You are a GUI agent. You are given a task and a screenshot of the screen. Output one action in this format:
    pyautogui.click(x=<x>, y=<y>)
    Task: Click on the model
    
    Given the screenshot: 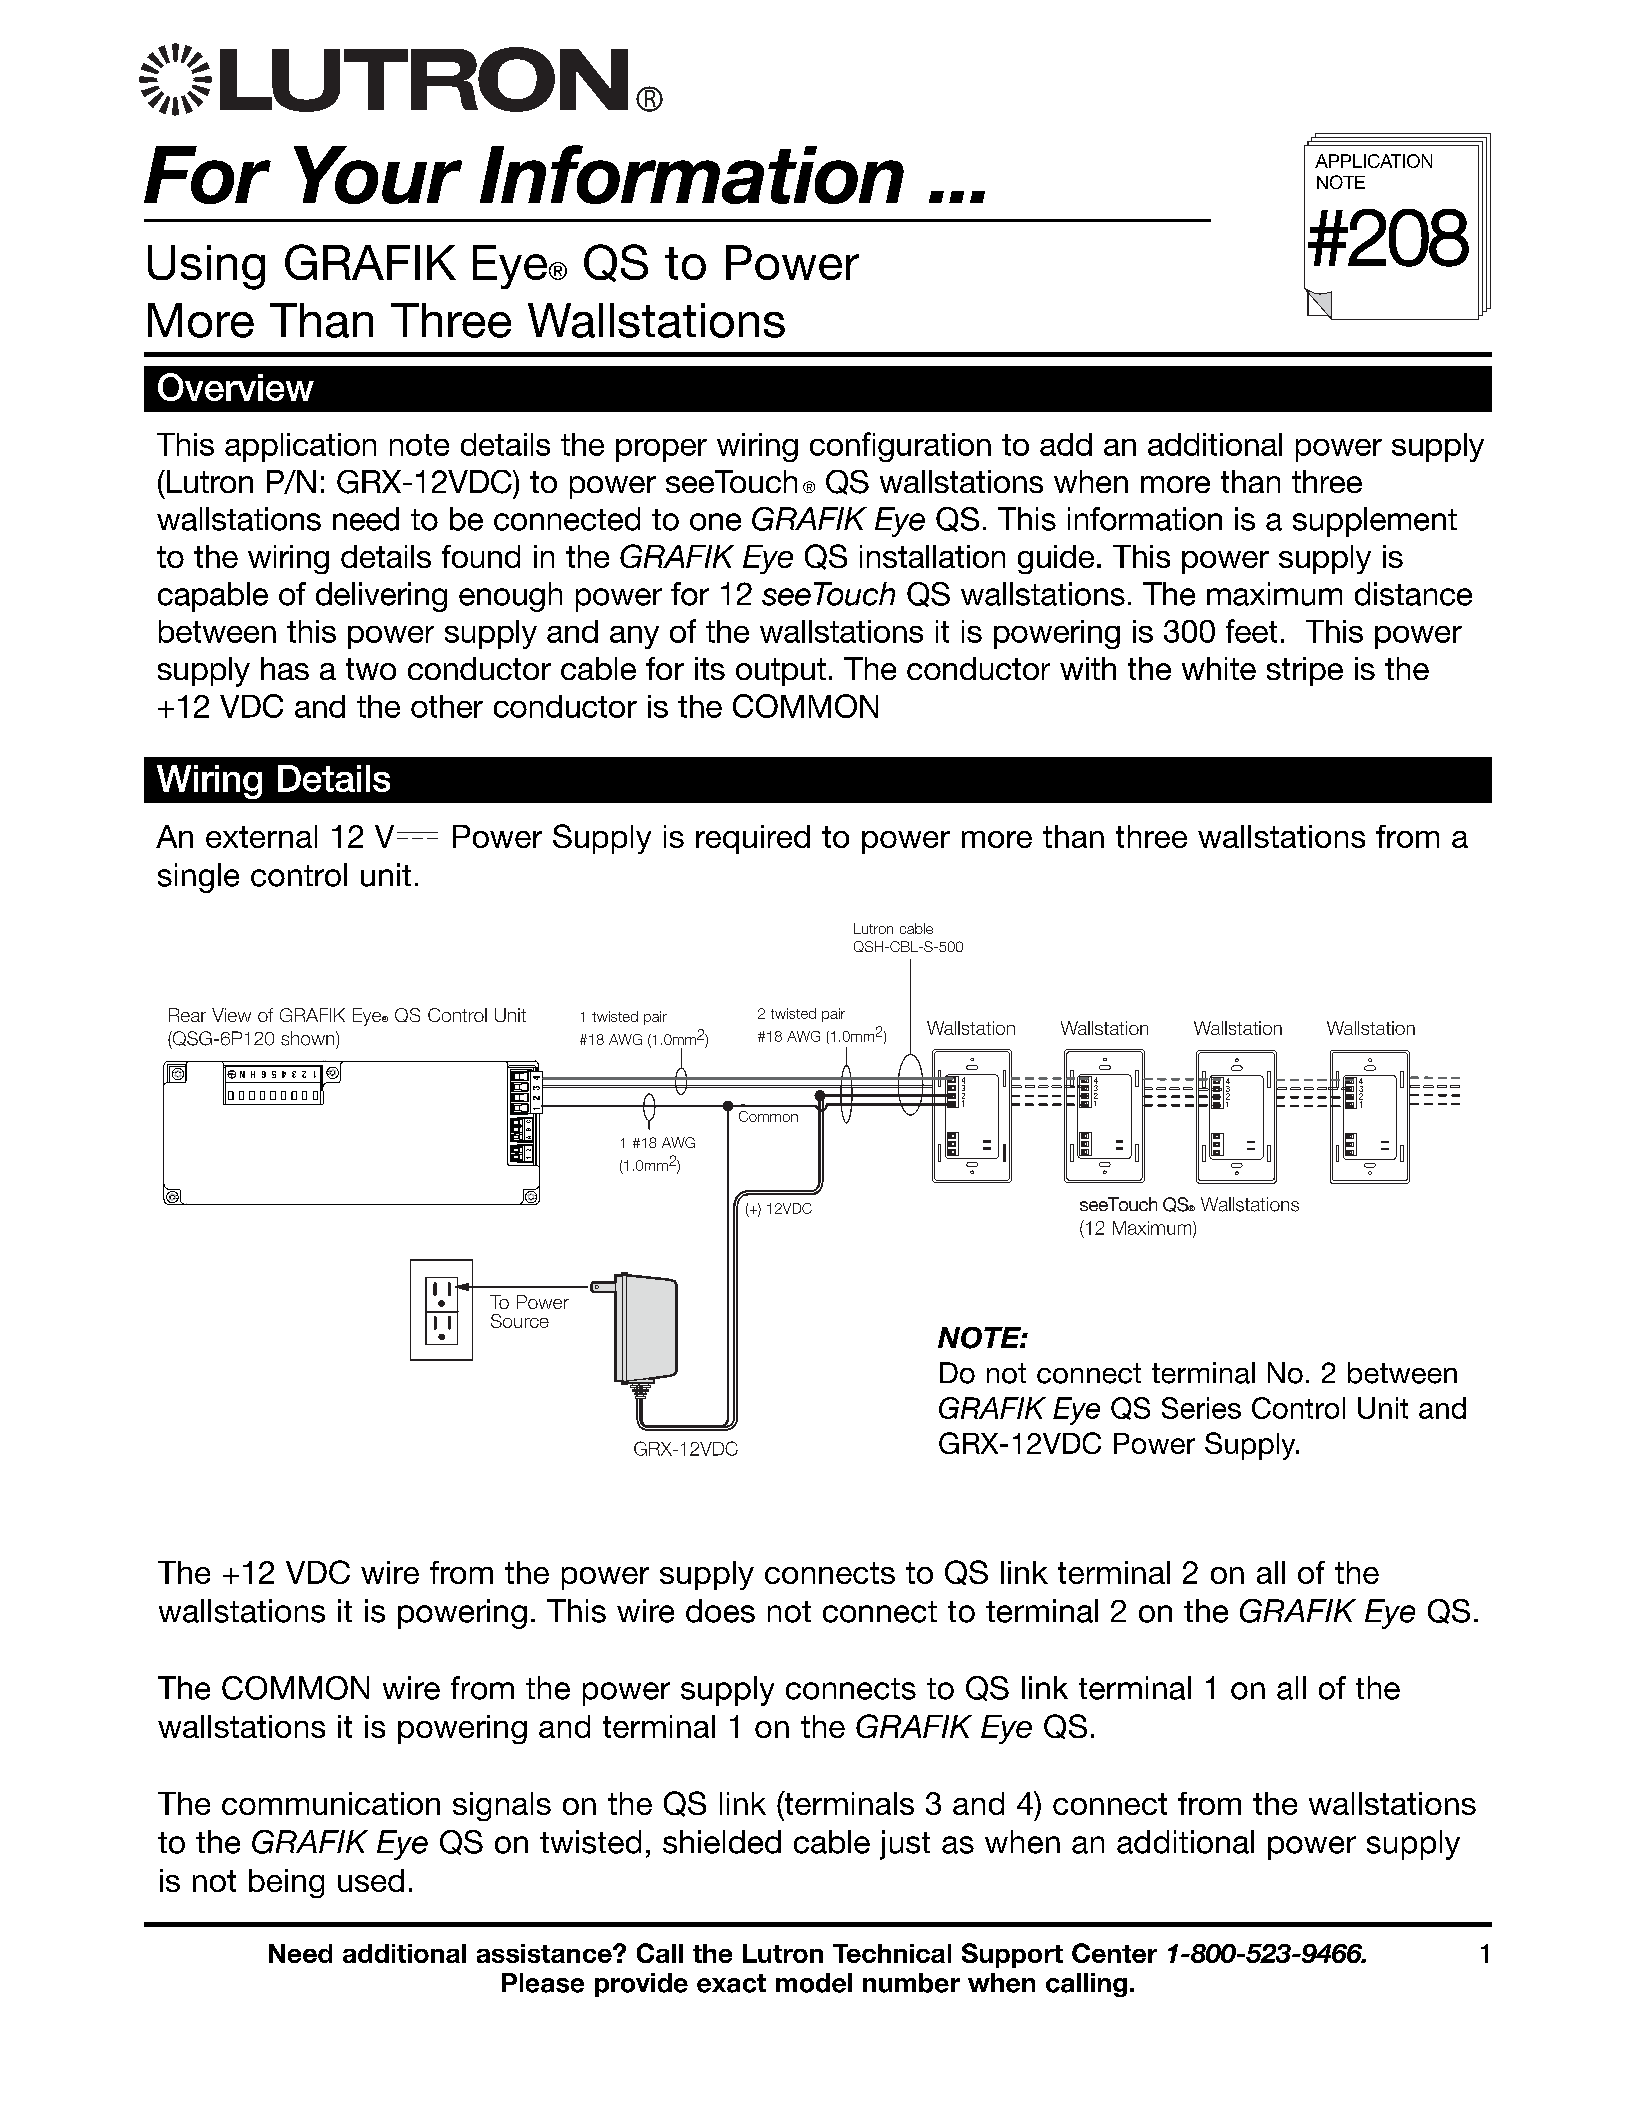 What is the action you would take?
    pyautogui.click(x=814, y=1983)
